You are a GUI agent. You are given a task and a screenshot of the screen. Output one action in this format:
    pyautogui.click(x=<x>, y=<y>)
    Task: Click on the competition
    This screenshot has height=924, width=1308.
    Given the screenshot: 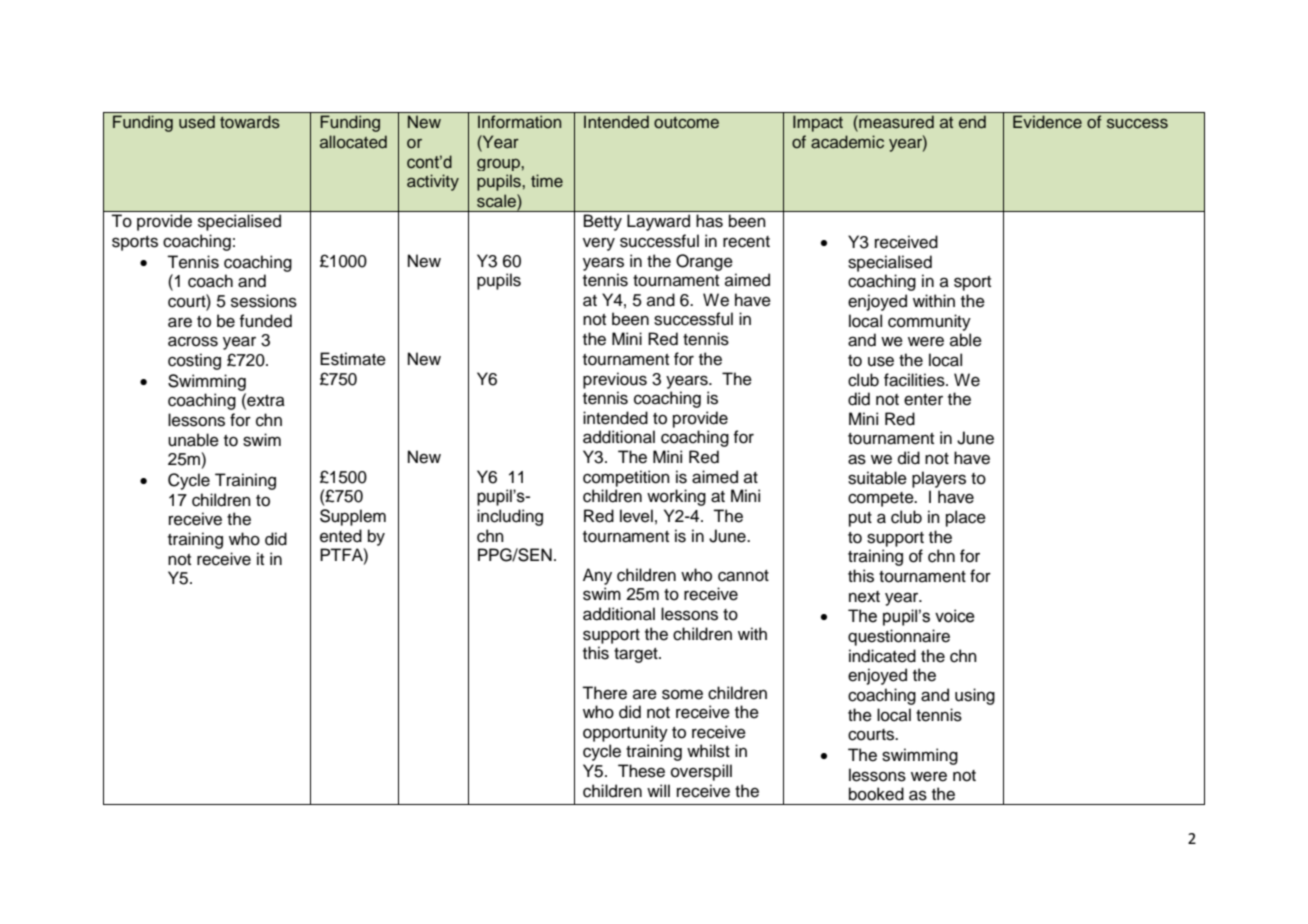 What is the action you would take?
    pyautogui.click(x=626, y=478)
